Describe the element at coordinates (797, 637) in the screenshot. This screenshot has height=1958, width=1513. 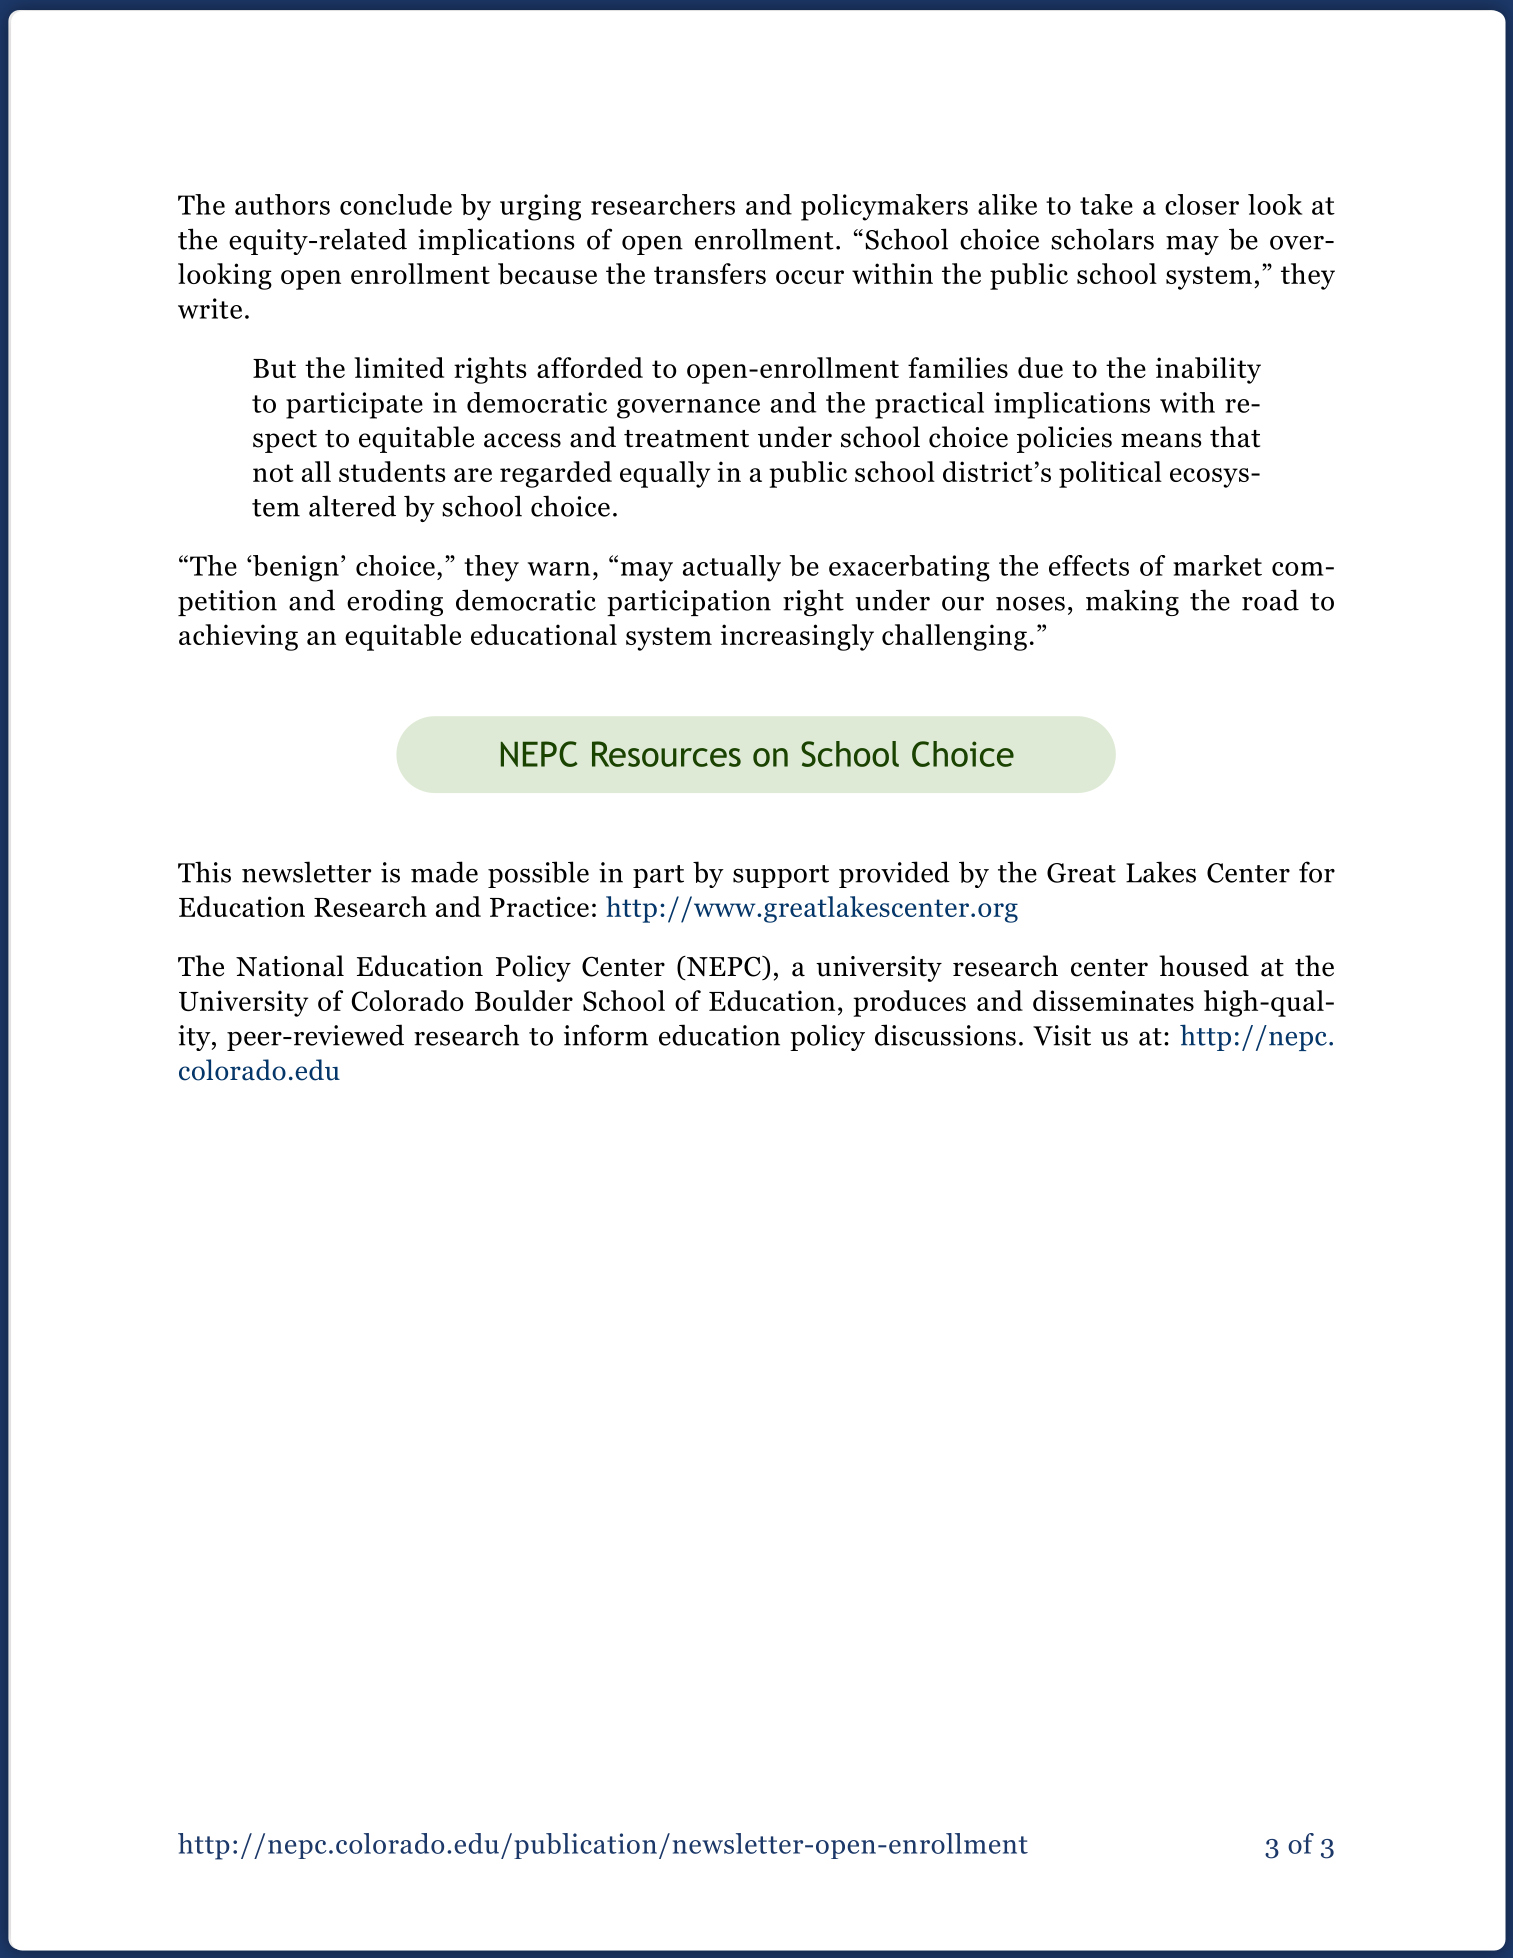
I see `increasingly` at that location.
